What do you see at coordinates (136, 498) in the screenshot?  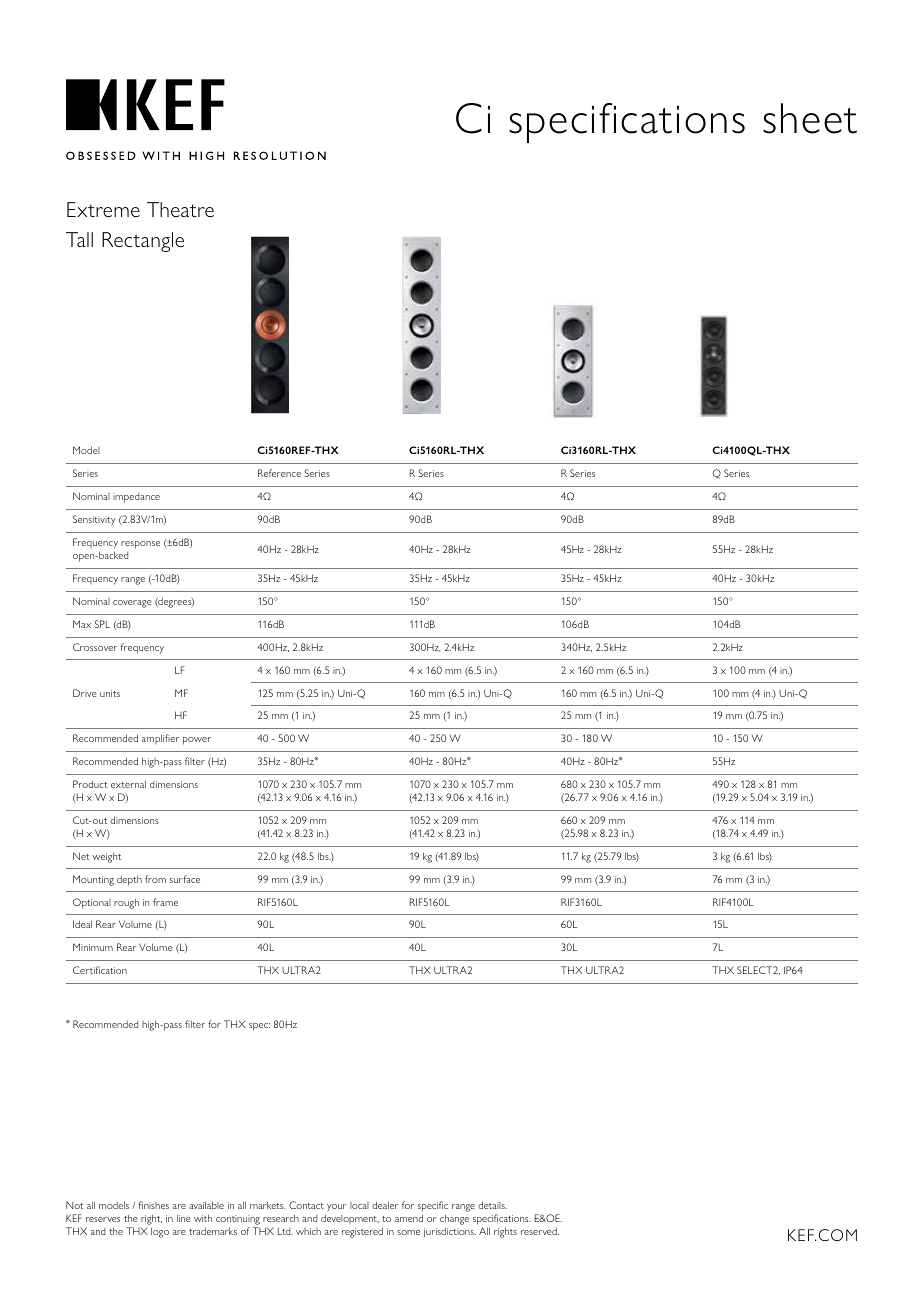 I see `impedance` at bounding box center [136, 498].
